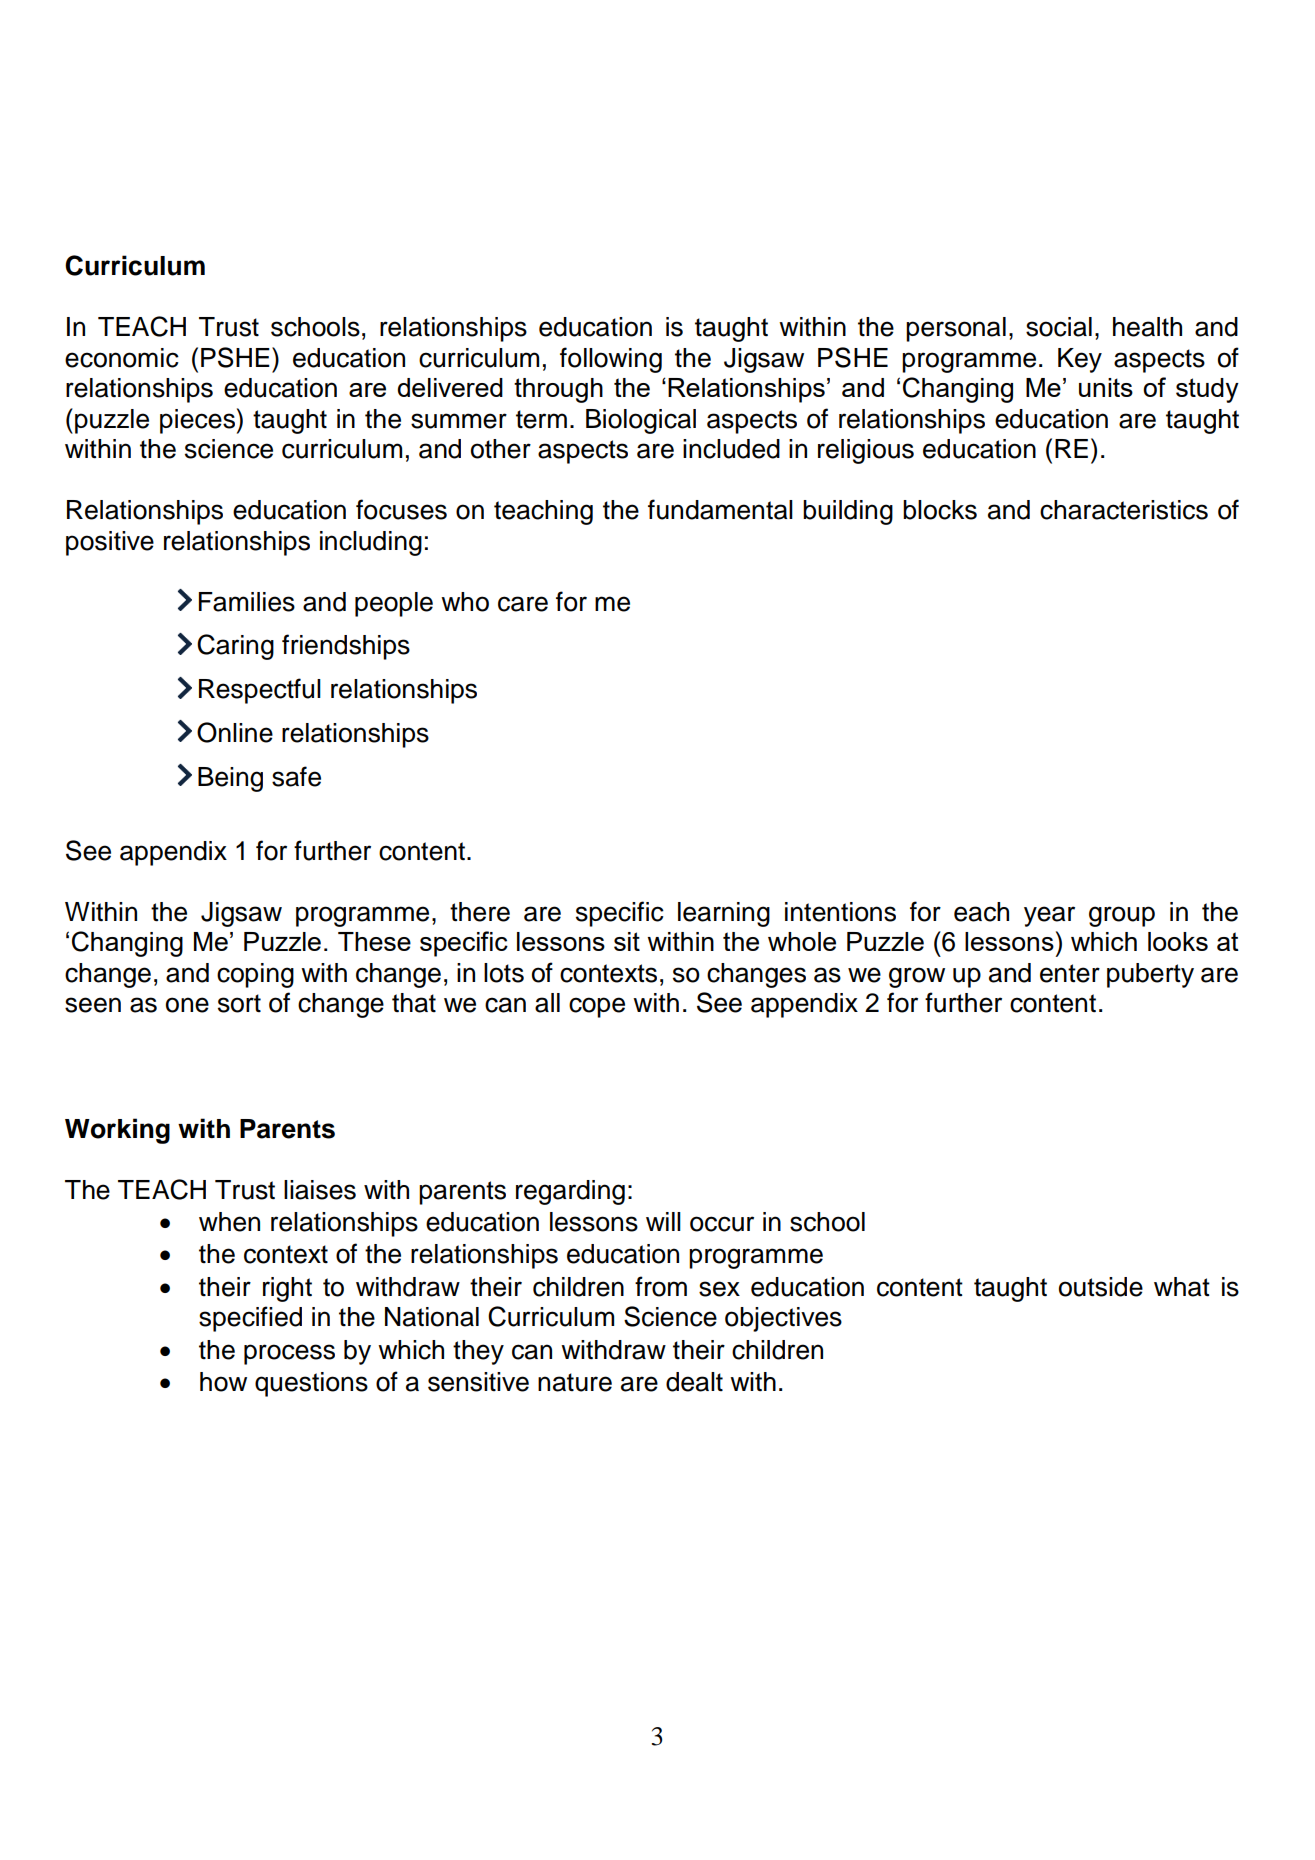 The height and width of the image is (1860, 1315). I want to click on following, so click(611, 360).
